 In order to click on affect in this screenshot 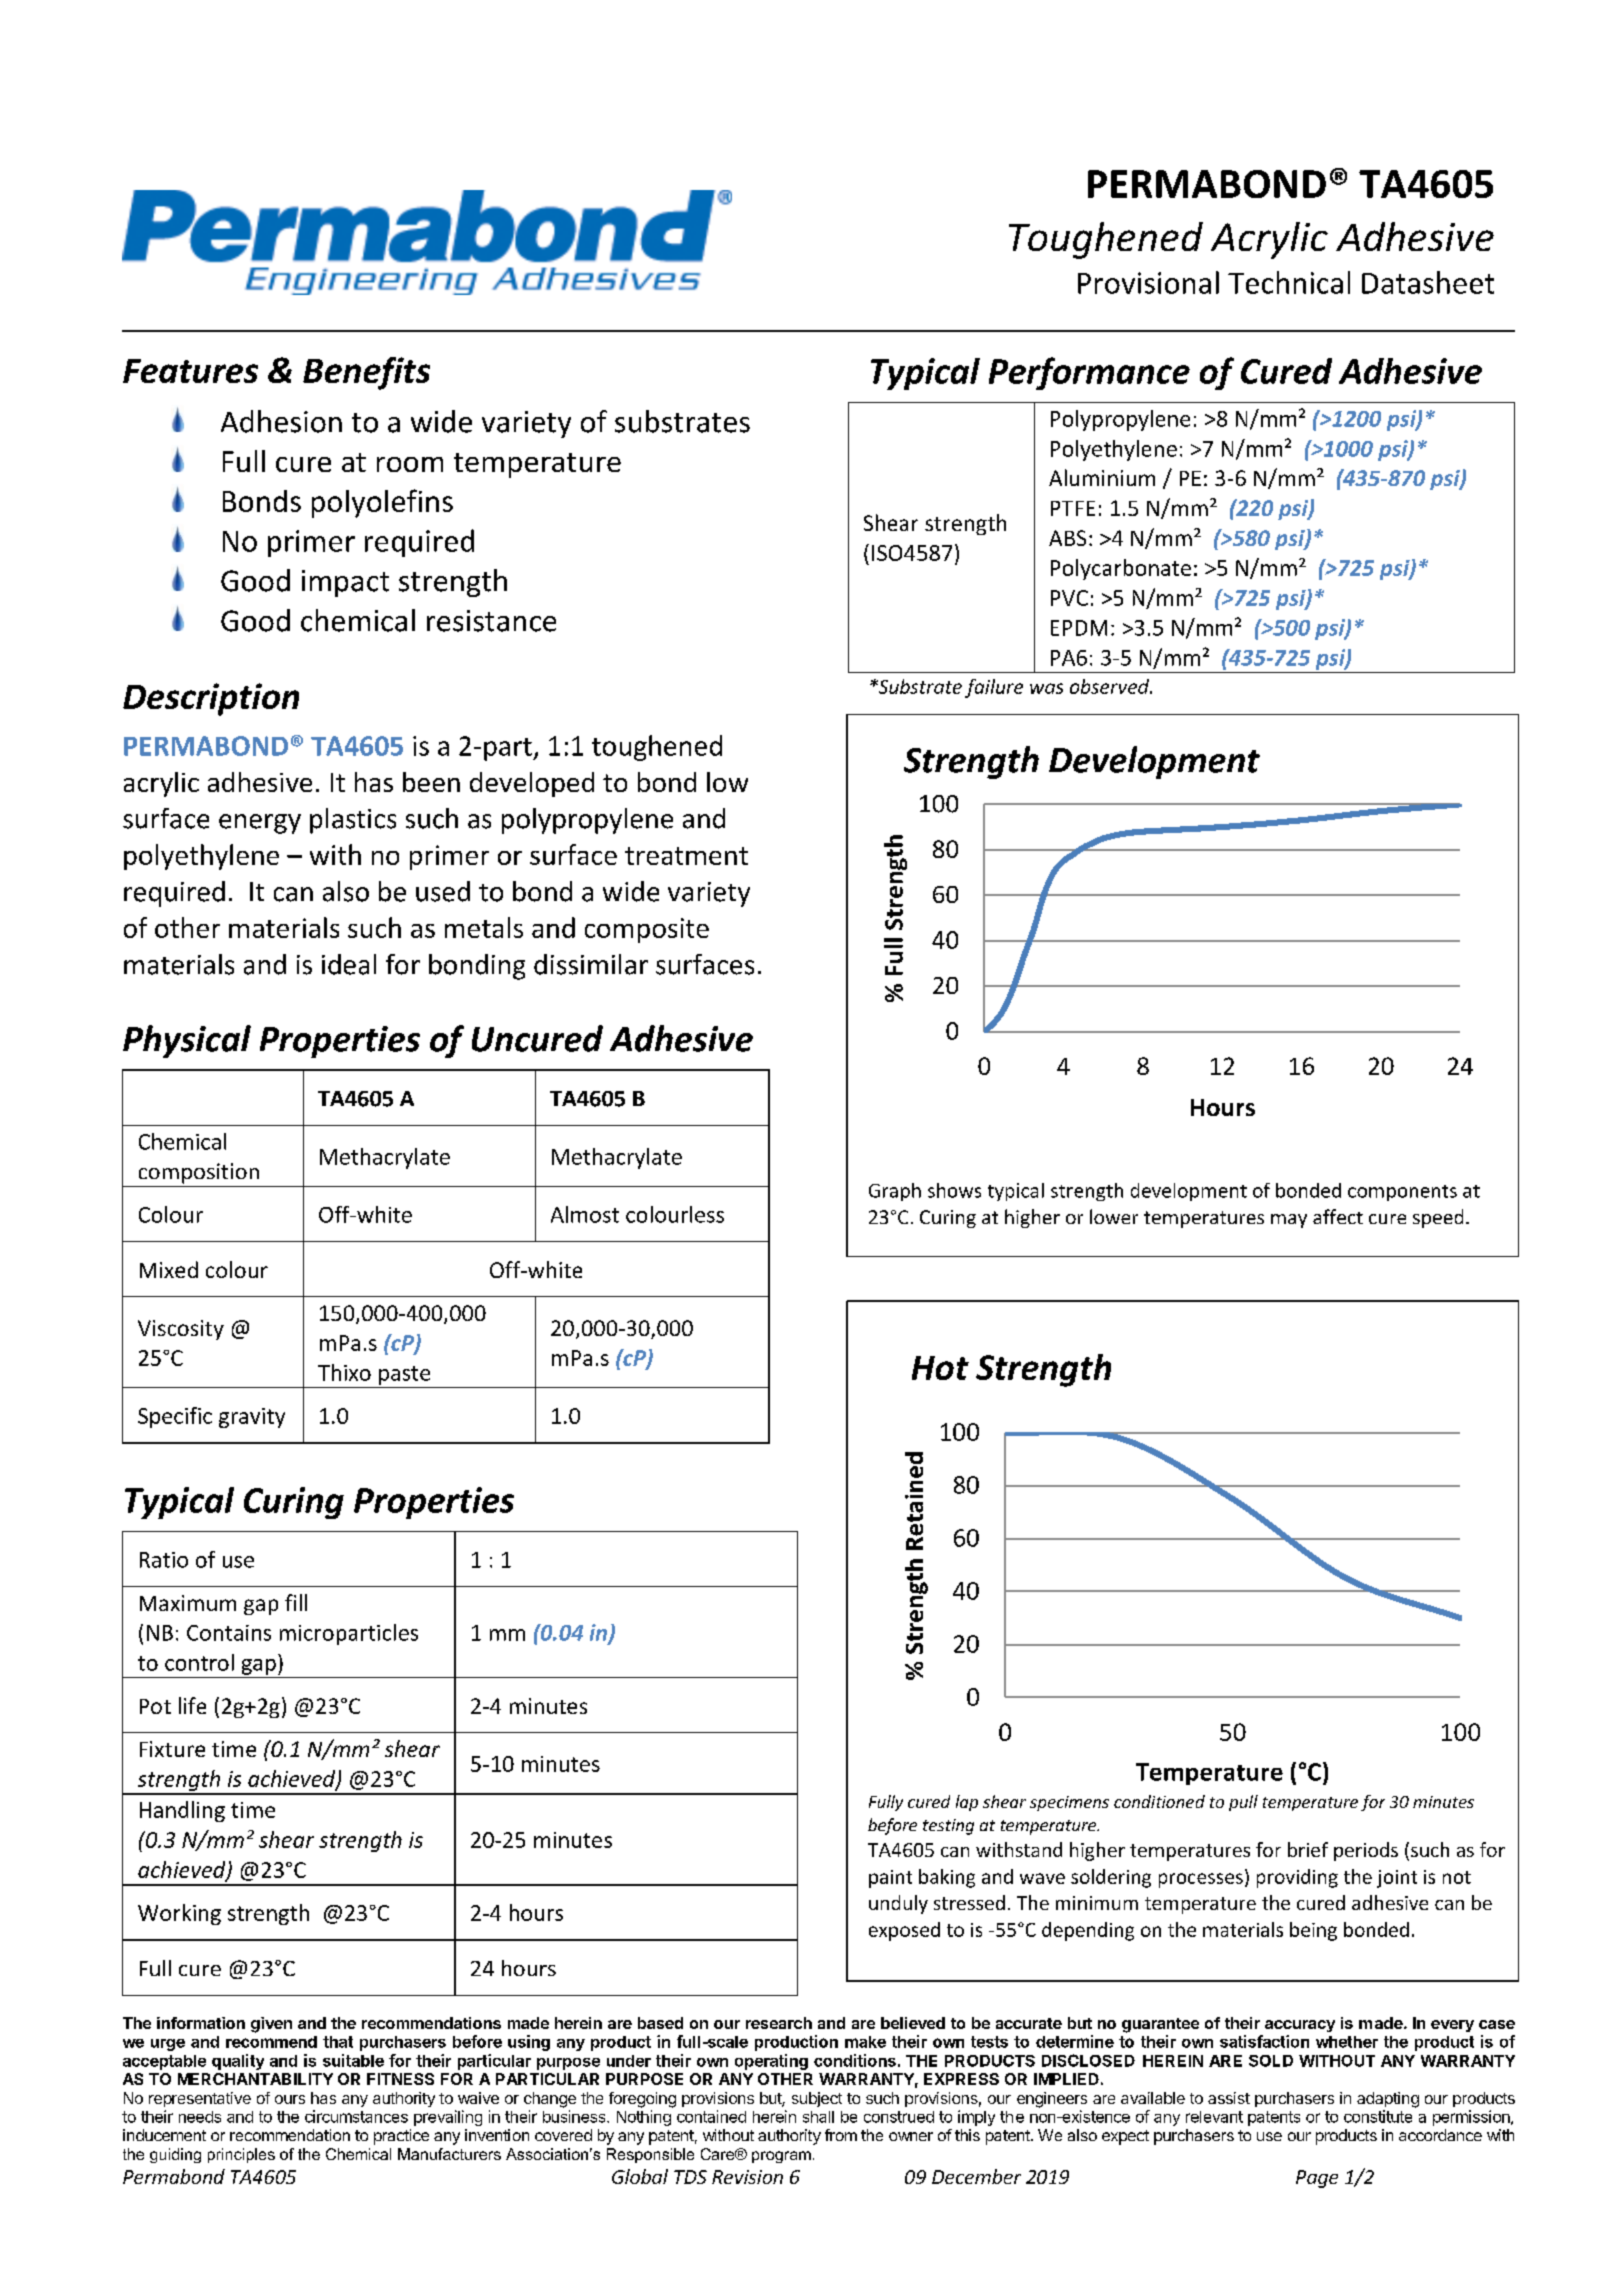, I will do `click(1338, 1216)`.
